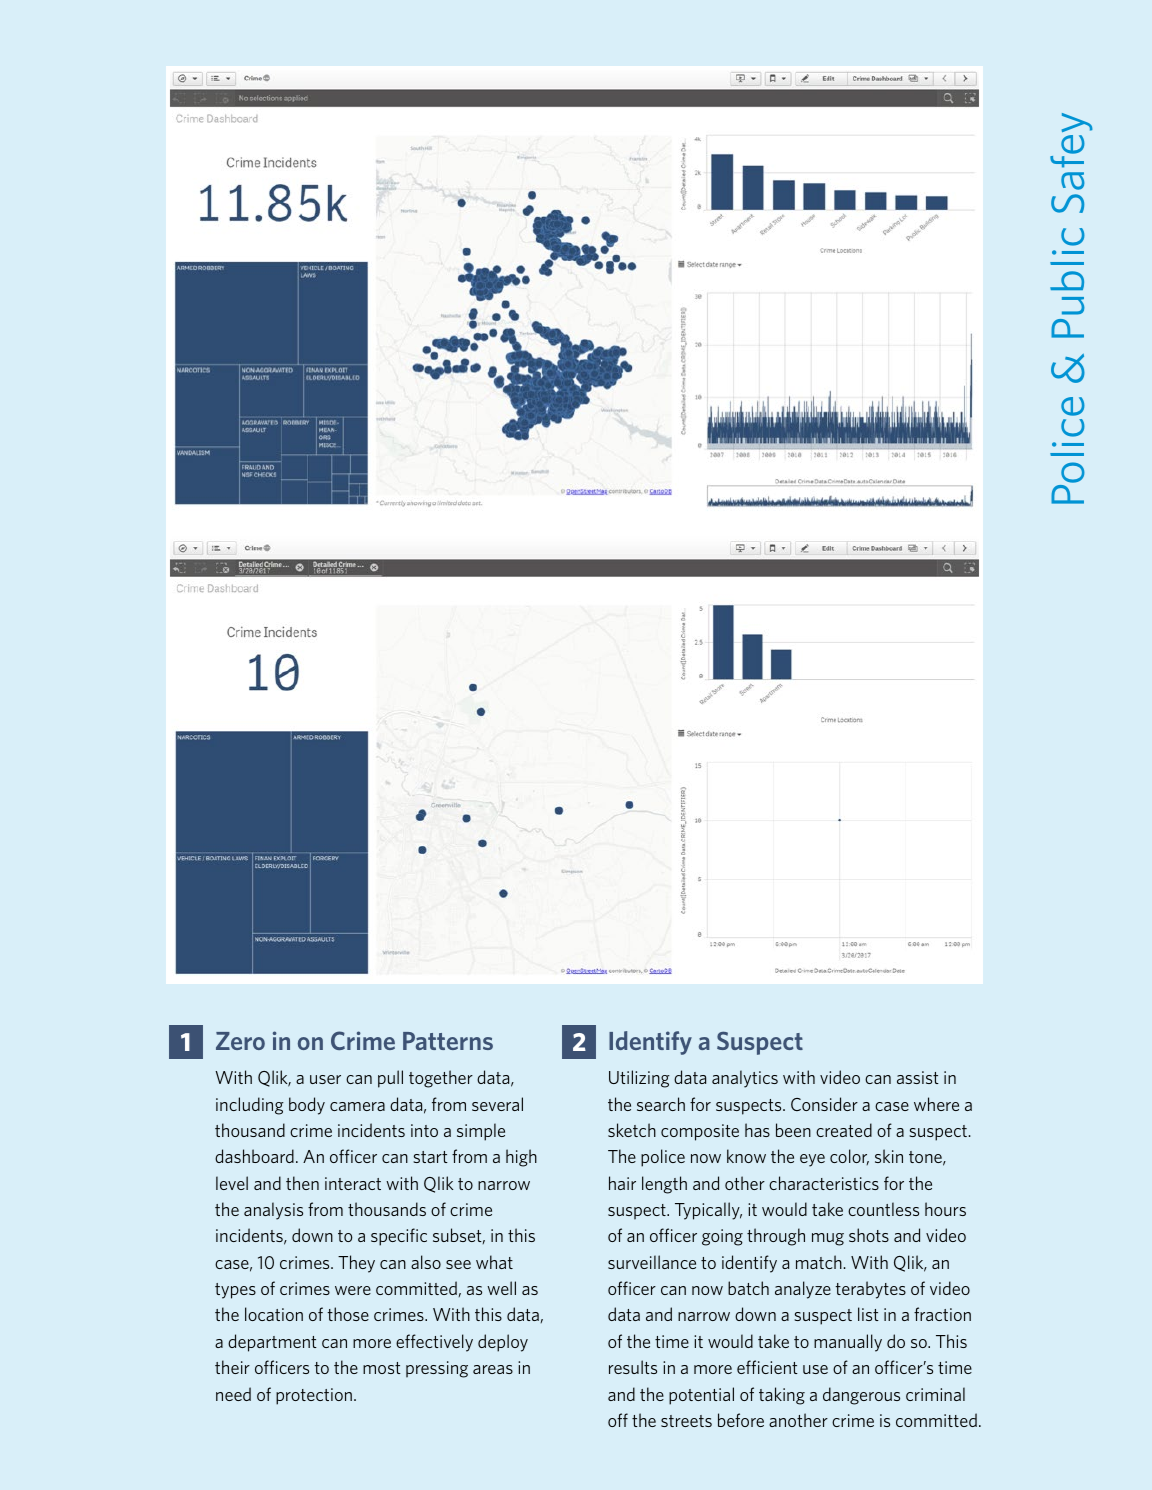 This screenshot has width=1152, height=1490. What do you see at coordinates (639, 1079) in the screenshot?
I see `Utilizing` at bounding box center [639, 1079].
